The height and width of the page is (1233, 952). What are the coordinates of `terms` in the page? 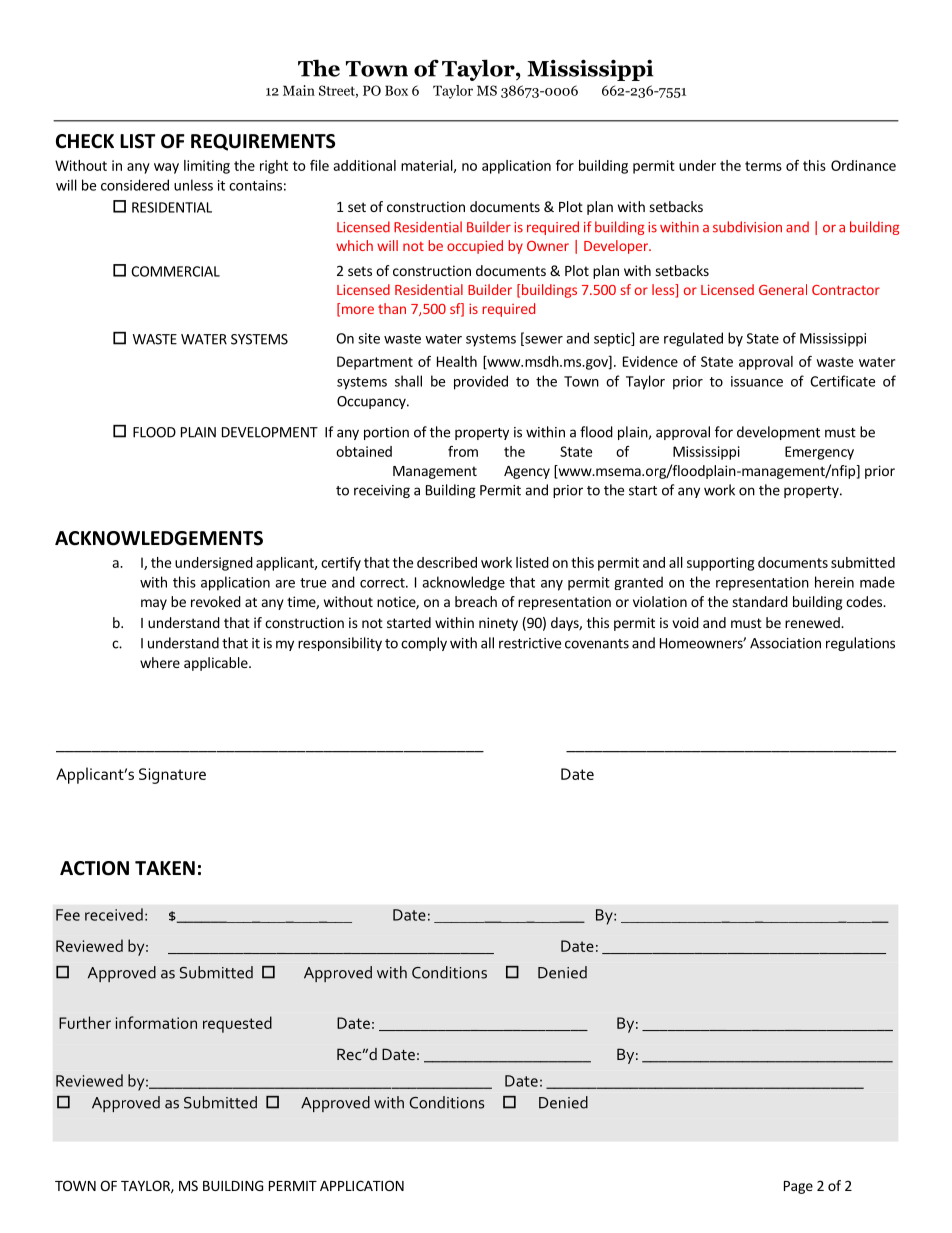 It's located at (763, 166).
